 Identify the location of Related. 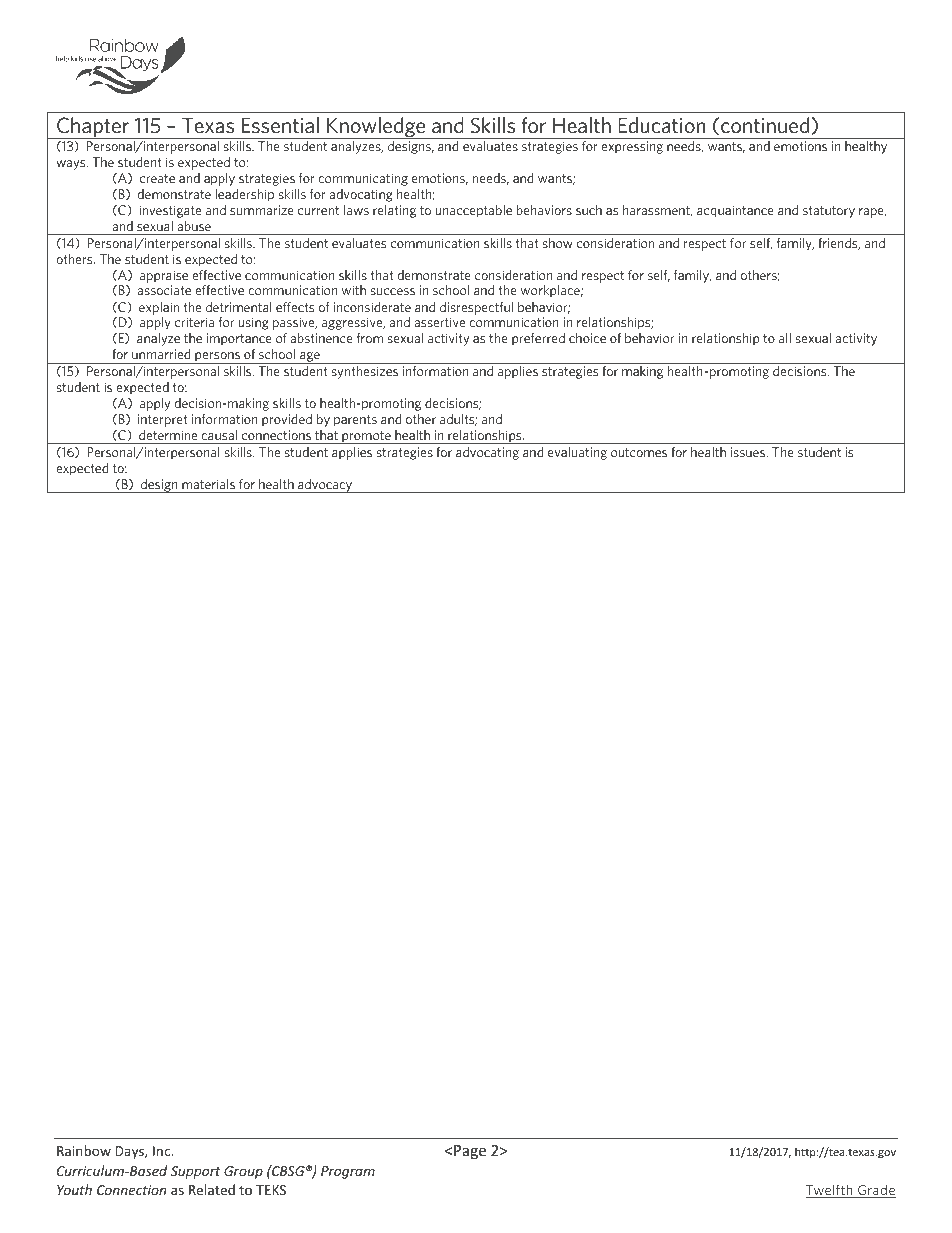
(212, 1189).
